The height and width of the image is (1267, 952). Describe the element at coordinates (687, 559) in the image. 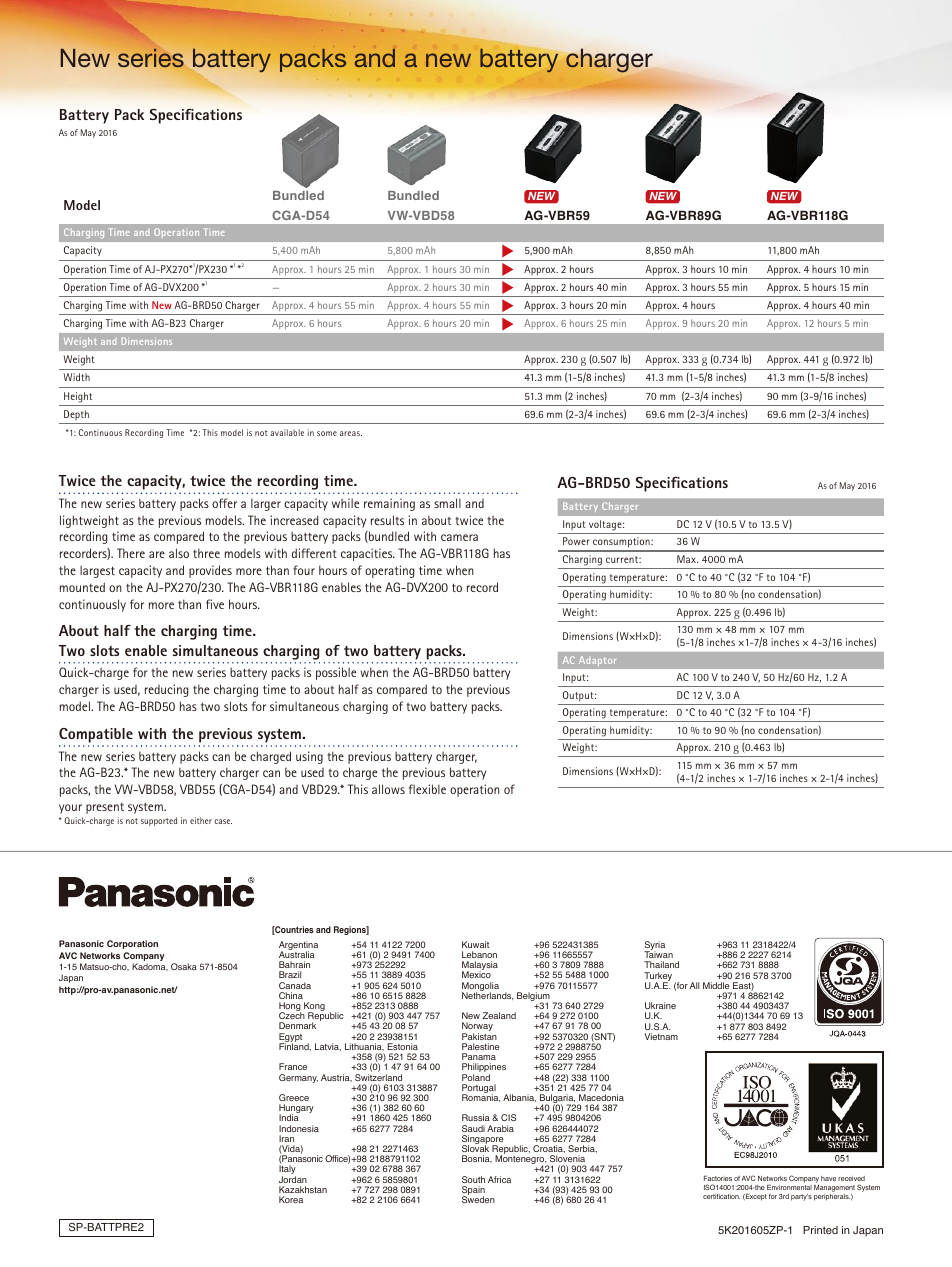

I see `Max` at that location.
